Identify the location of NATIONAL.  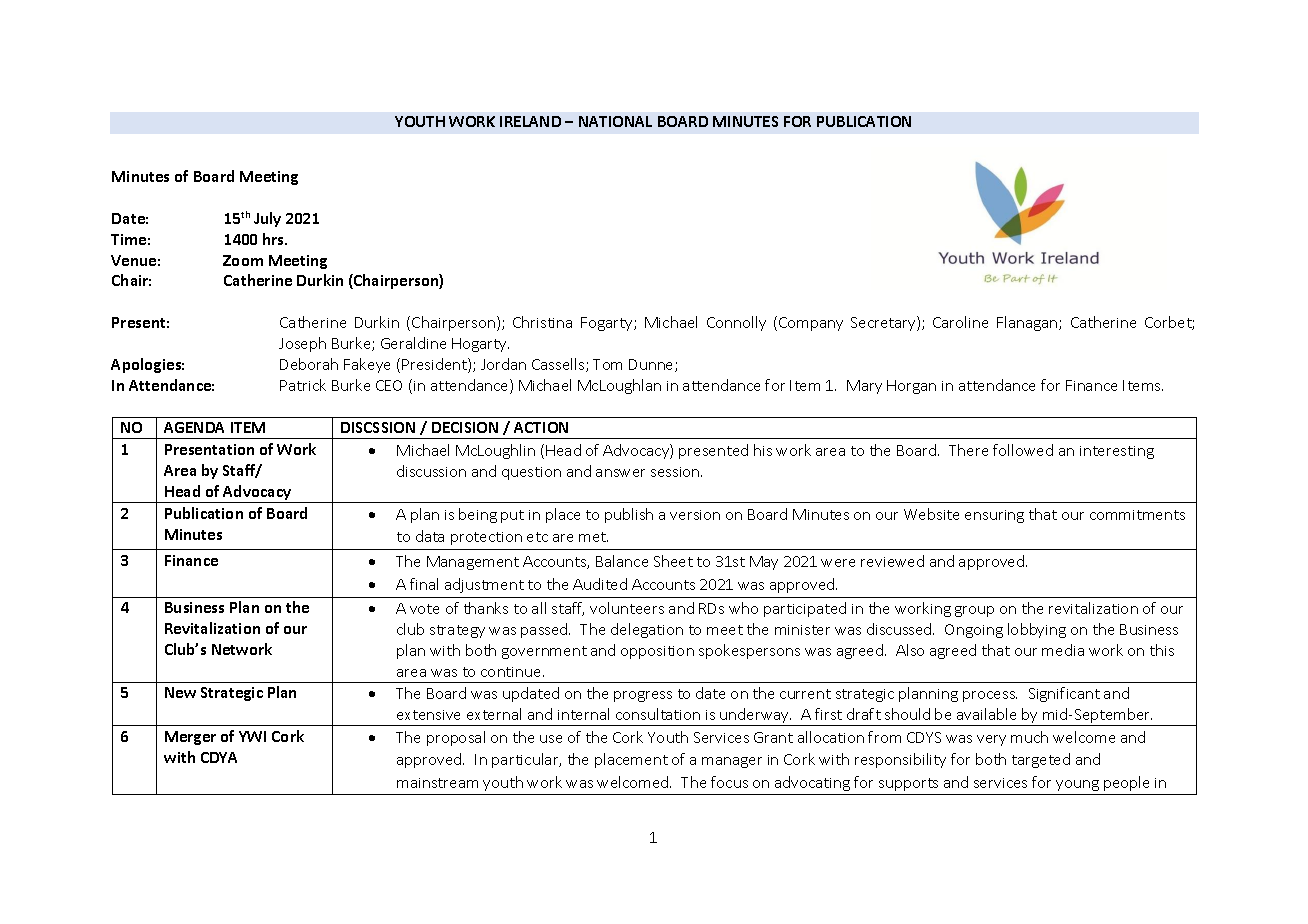
(615, 121).
